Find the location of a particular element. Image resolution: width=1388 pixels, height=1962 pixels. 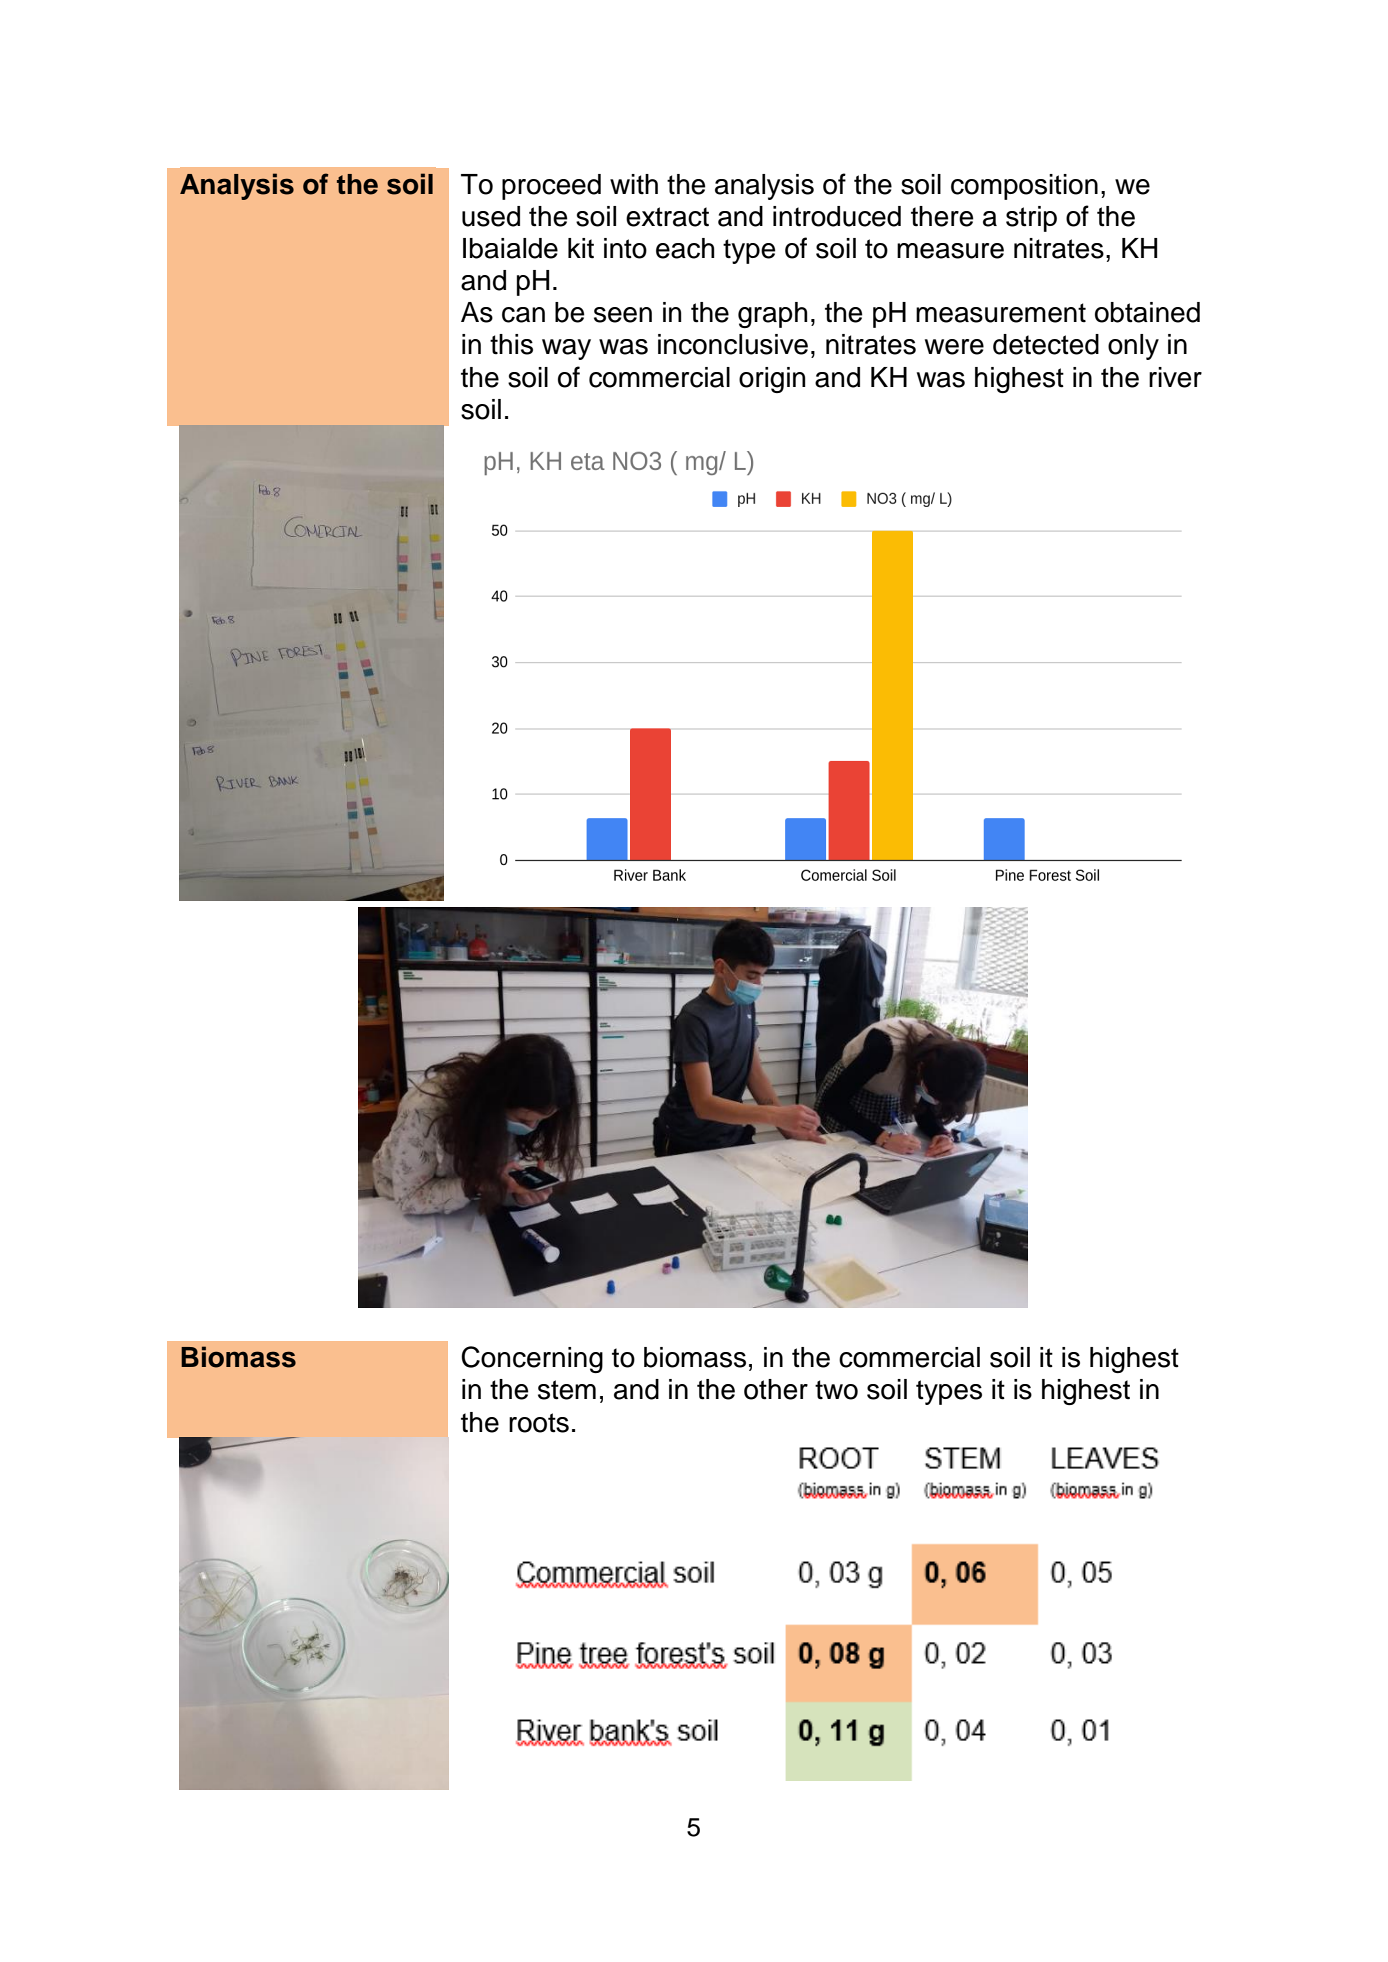

Concerning is located at coordinates (532, 1359).
